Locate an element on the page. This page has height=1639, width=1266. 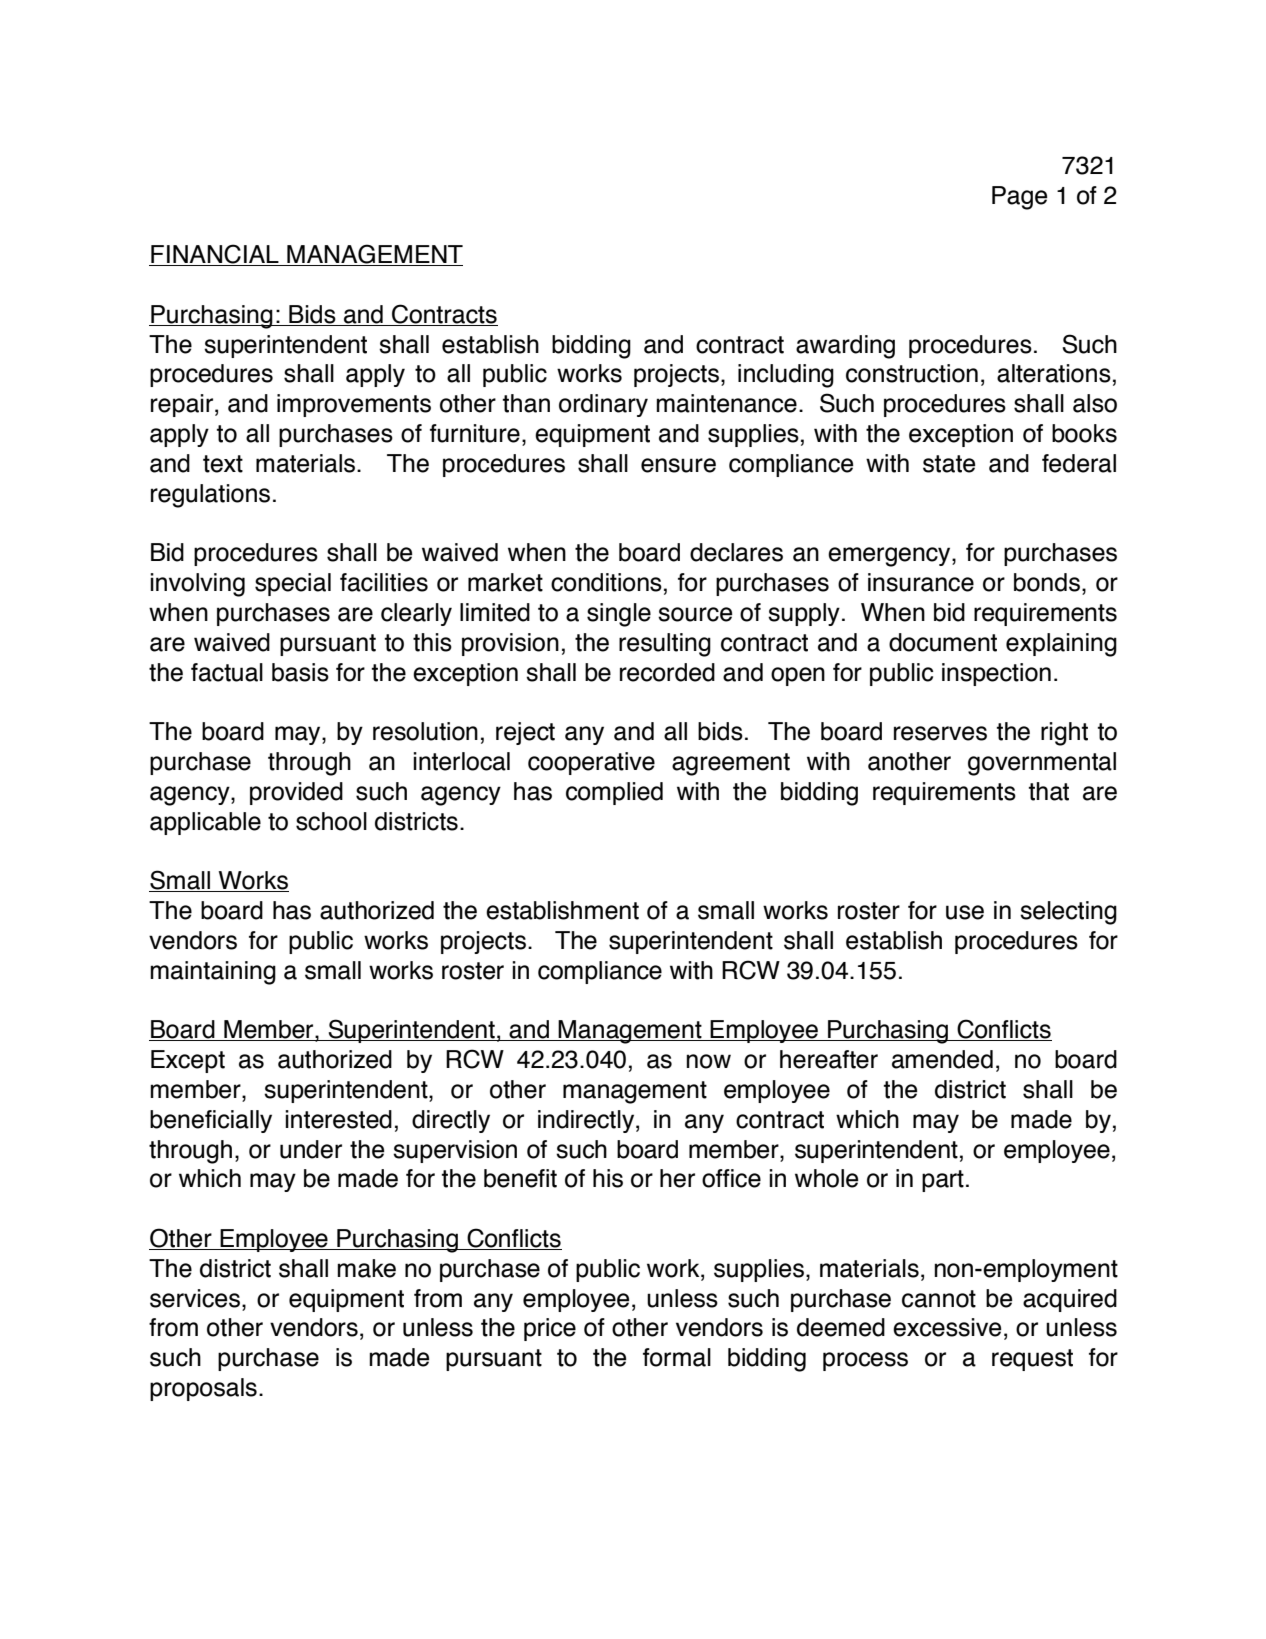
proposals is located at coordinates (203, 1389).
